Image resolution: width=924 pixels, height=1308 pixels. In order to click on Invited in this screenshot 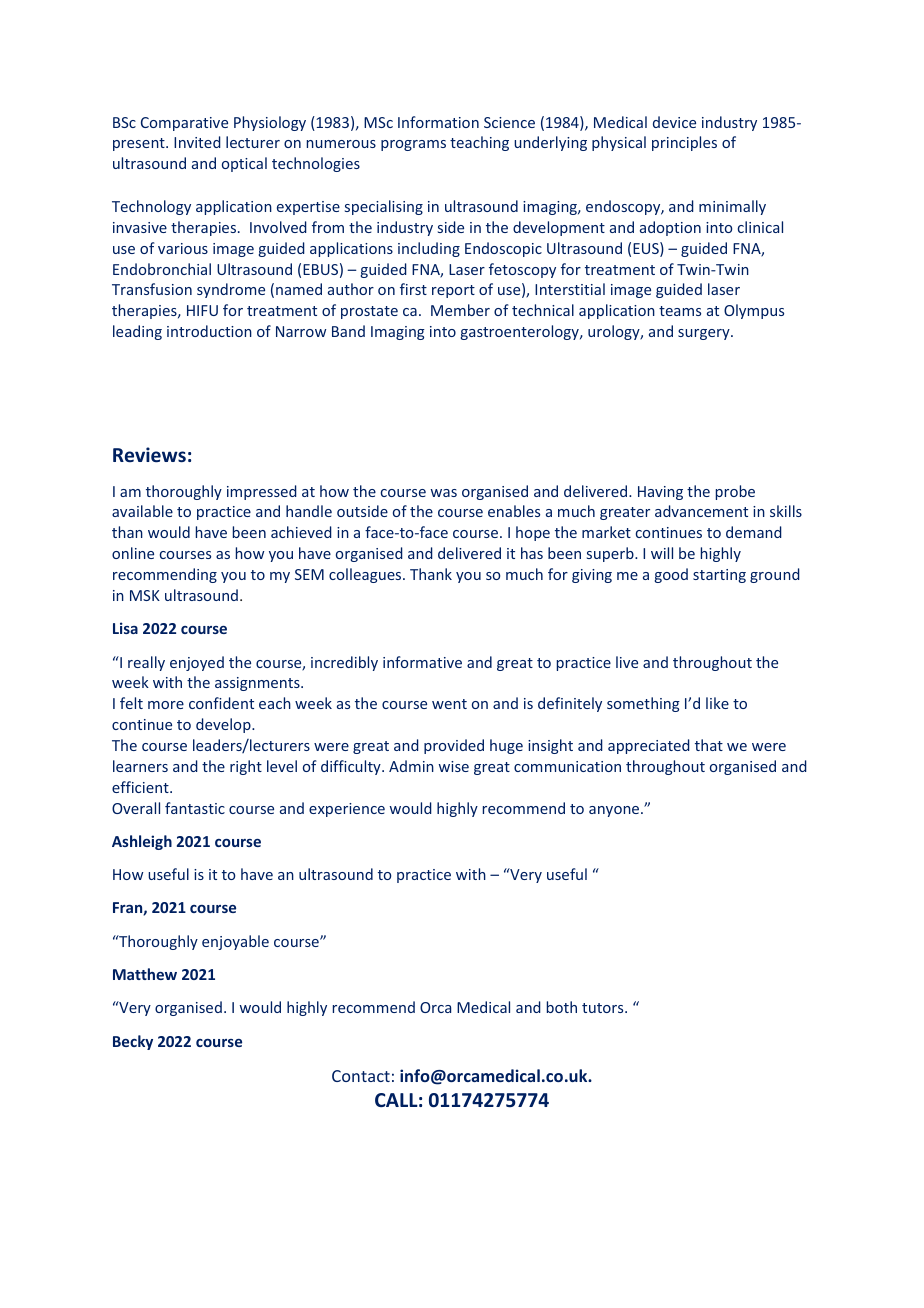, I will do `click(197, 142)`.
